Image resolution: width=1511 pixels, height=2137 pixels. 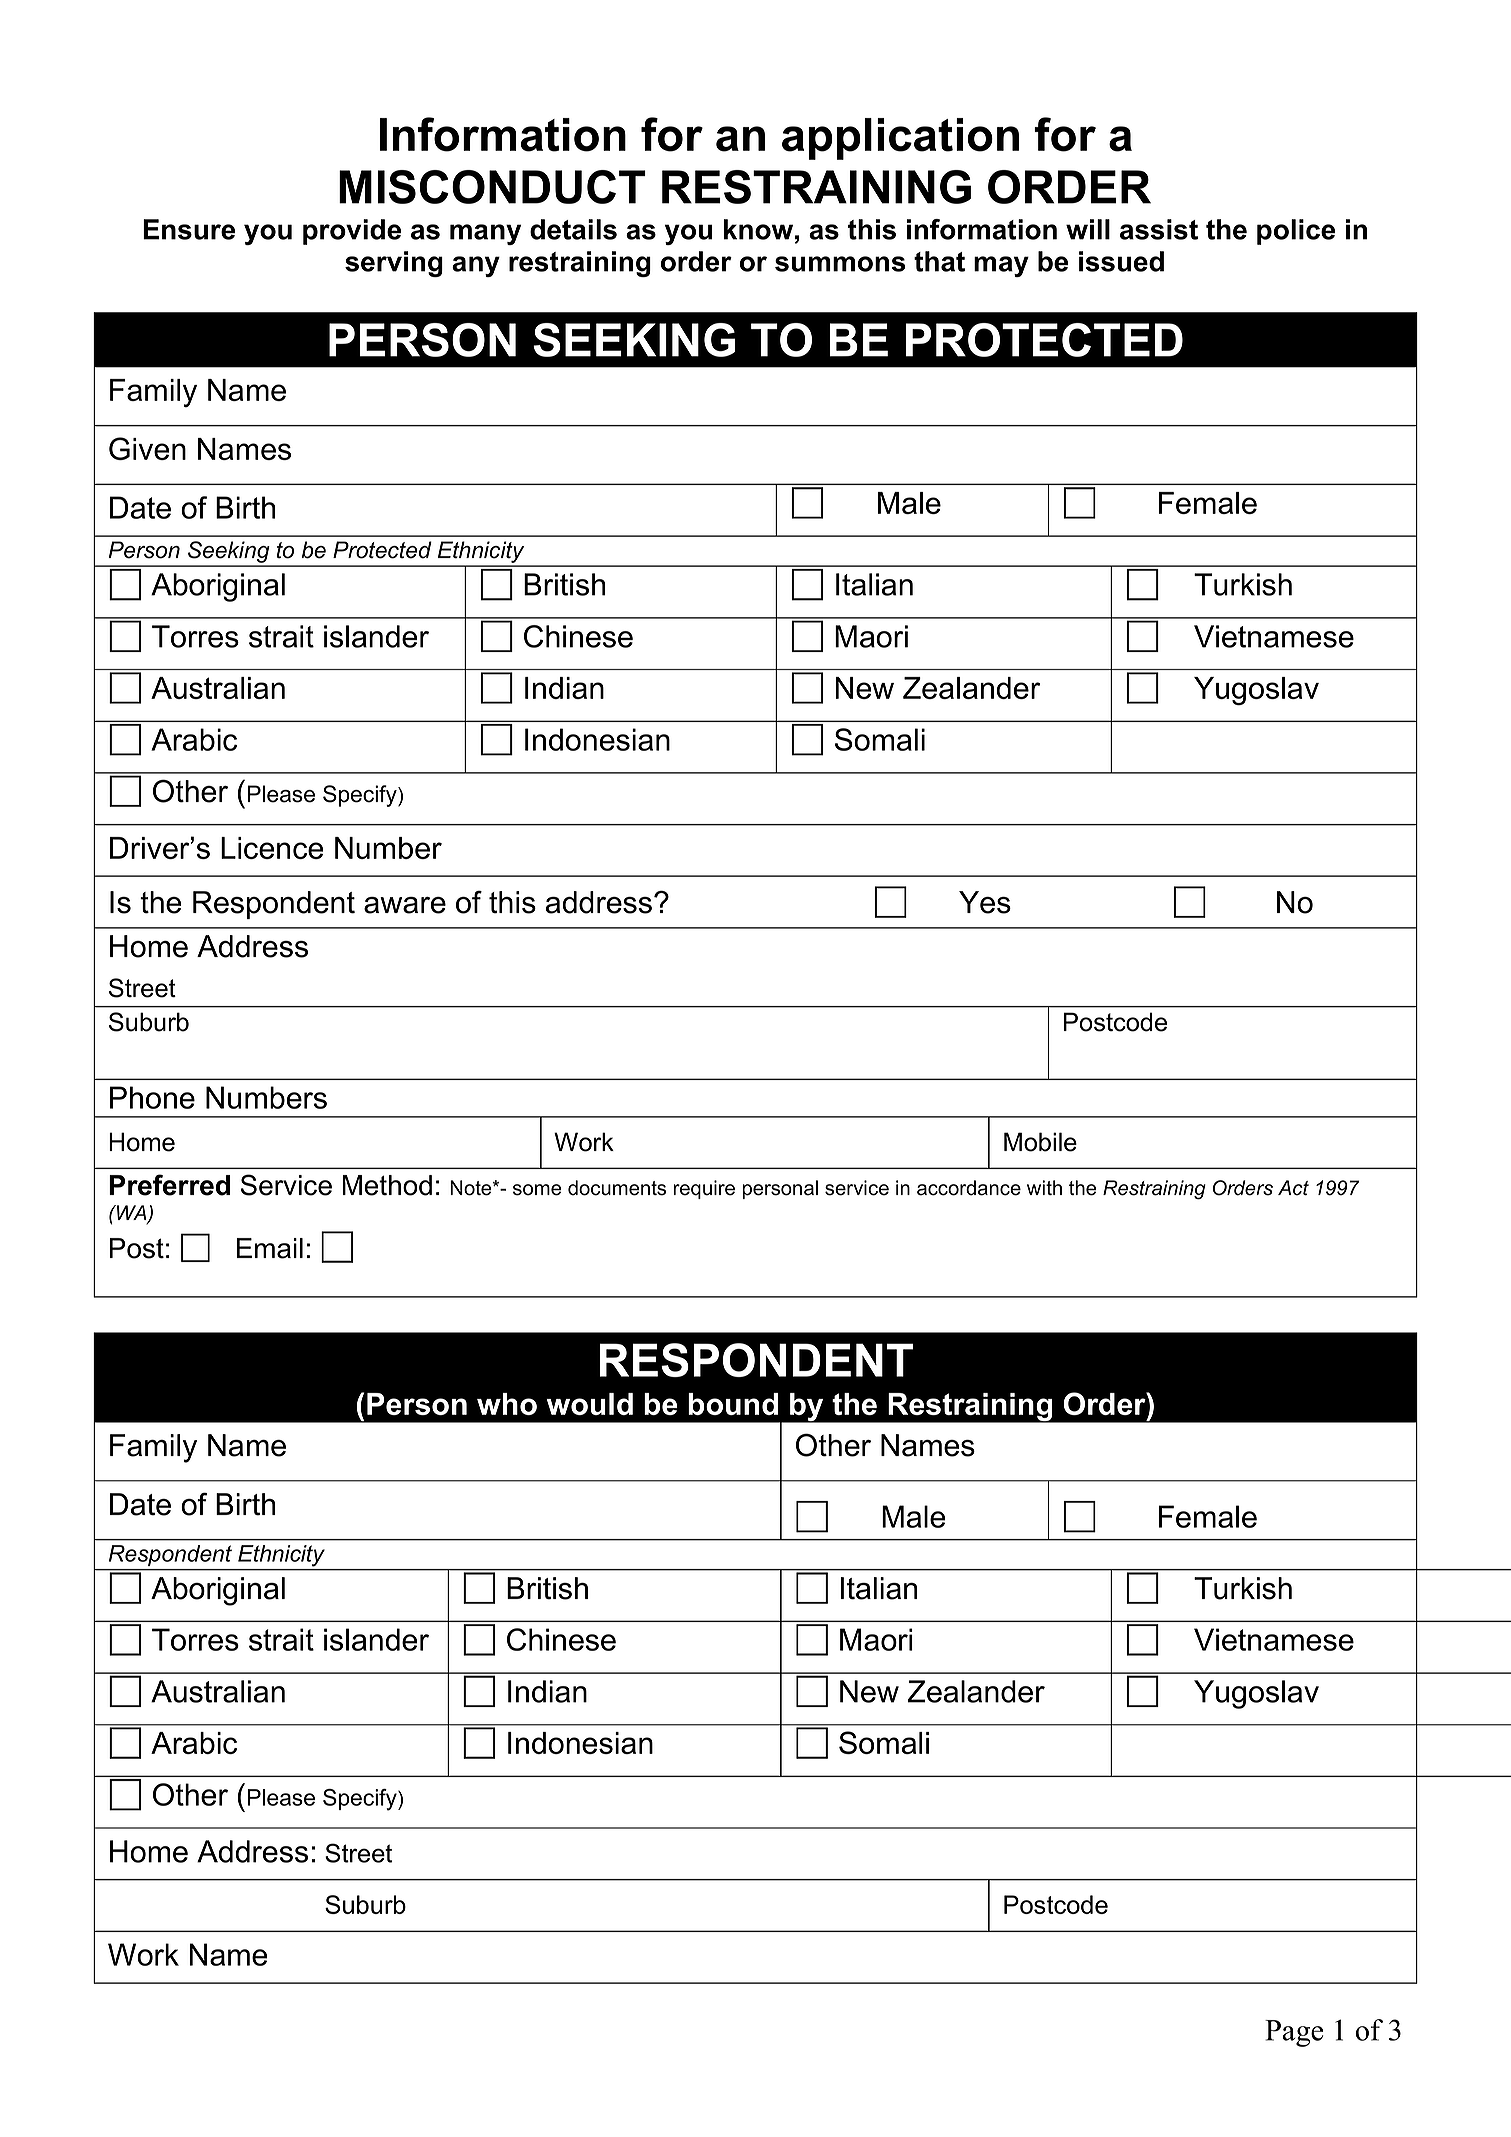 What do you see at coordinates (152, 1097) in the image?
I see `Phone` at bounding box center [152, 1097].
